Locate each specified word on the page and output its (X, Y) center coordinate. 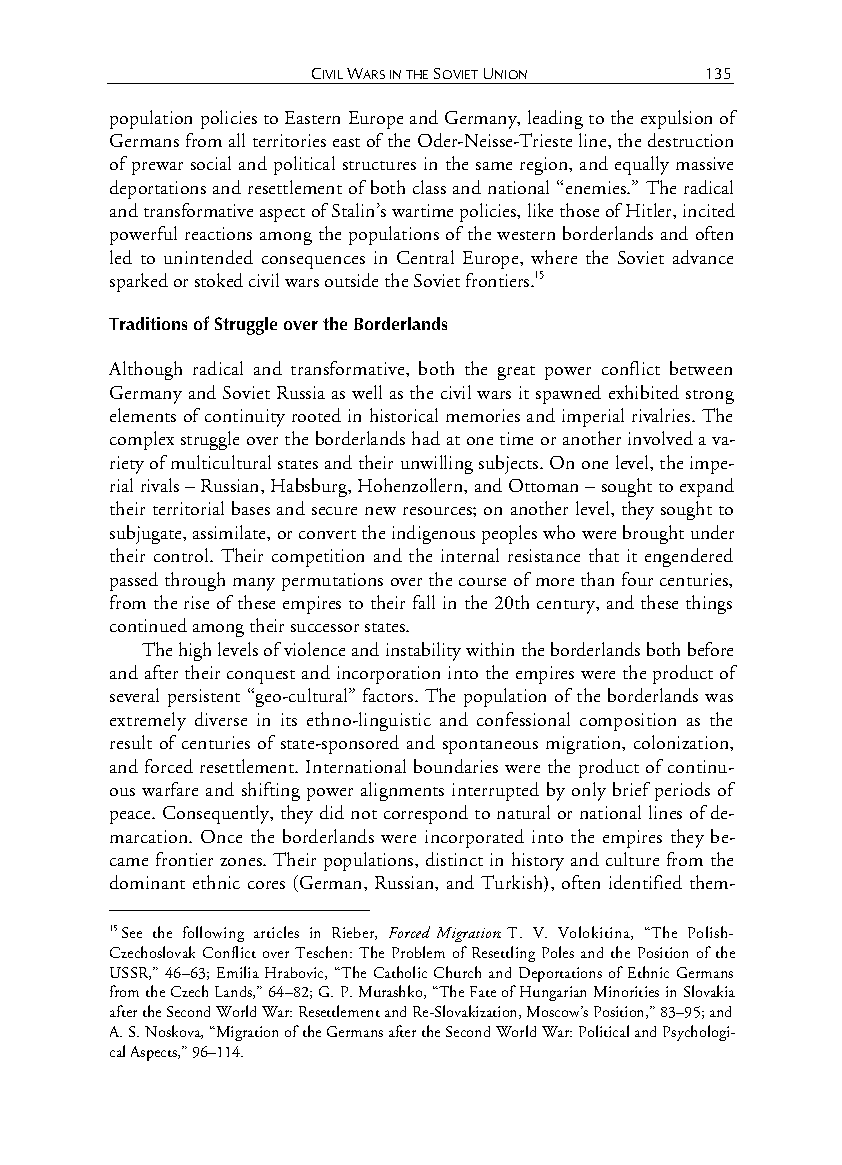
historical (404, 415)
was (719, 698)
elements (143, 415)
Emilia (238, 972)
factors (389, 695)
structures (379, 165)
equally (642, 165)
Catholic (400, 972)
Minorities (626, 991)
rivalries (662, 415)
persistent (204, 698)
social (211, 163)
